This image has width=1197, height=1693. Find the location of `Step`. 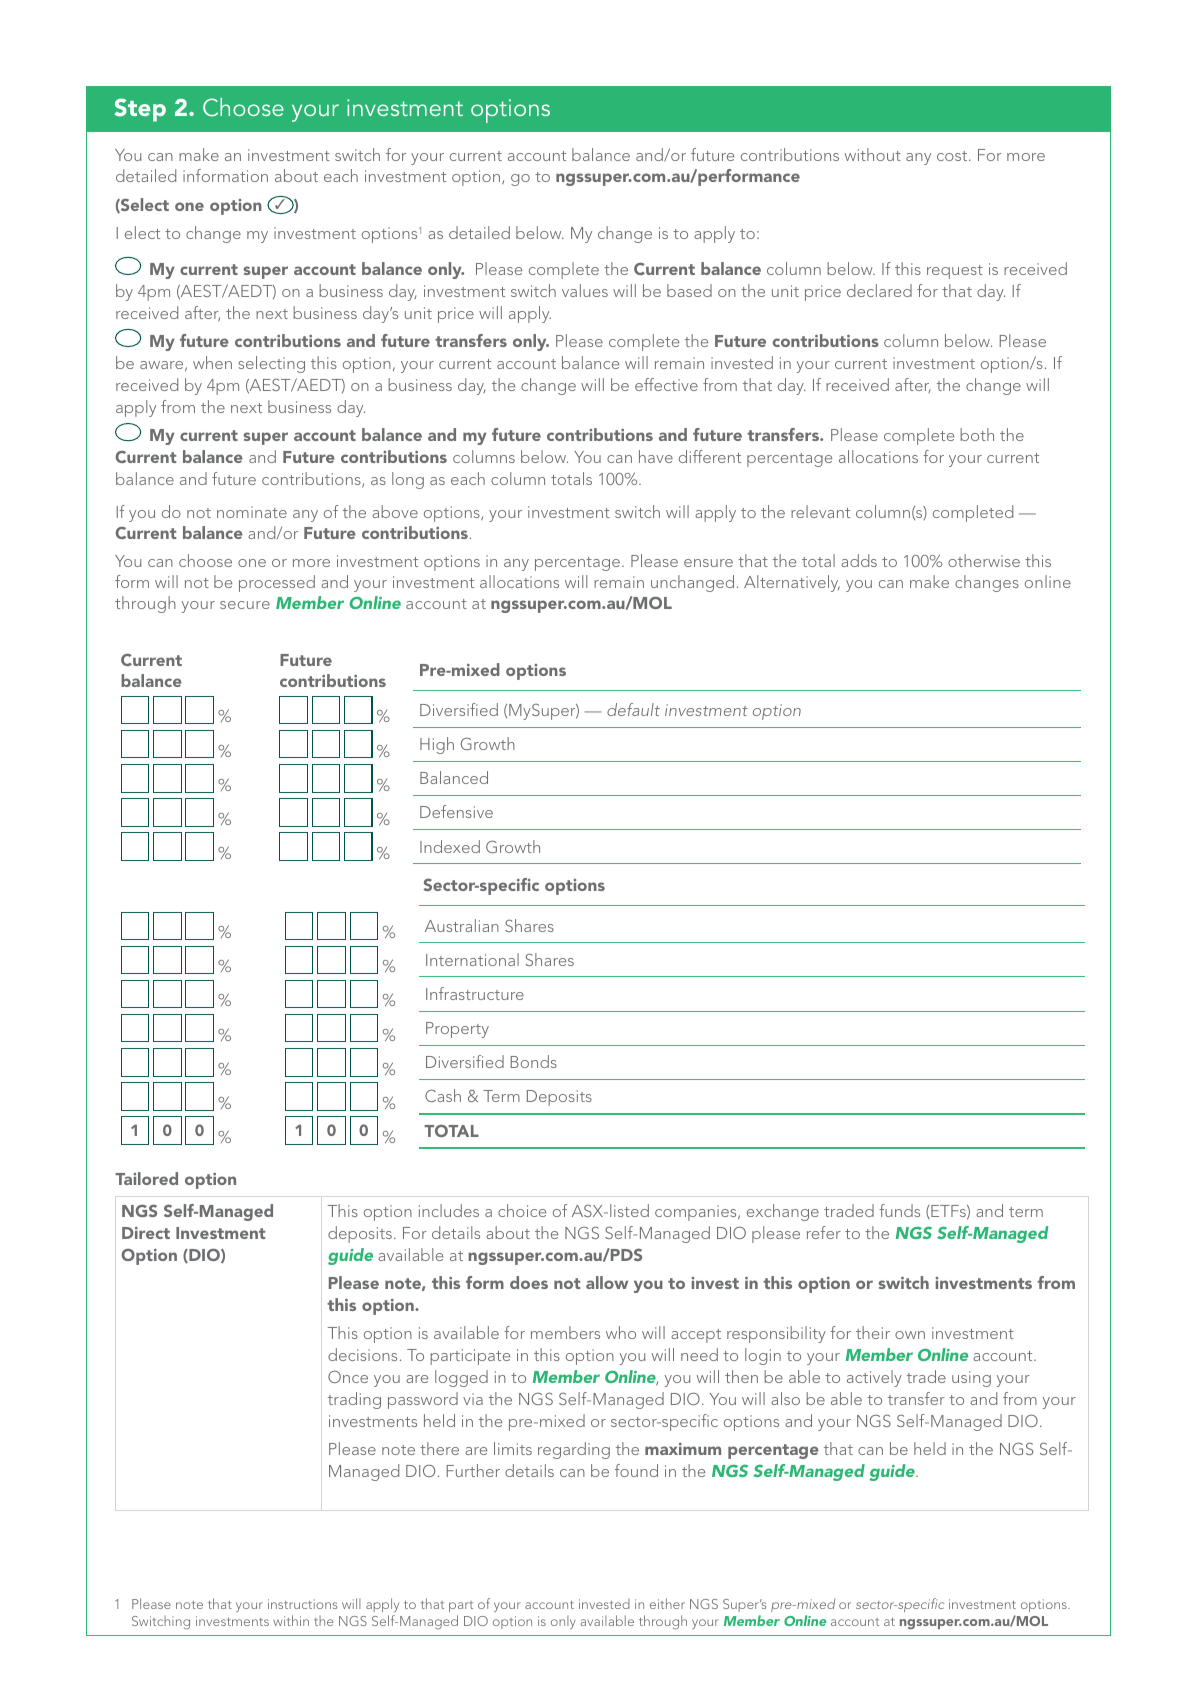

Step is located at coordinates (140, 110).
